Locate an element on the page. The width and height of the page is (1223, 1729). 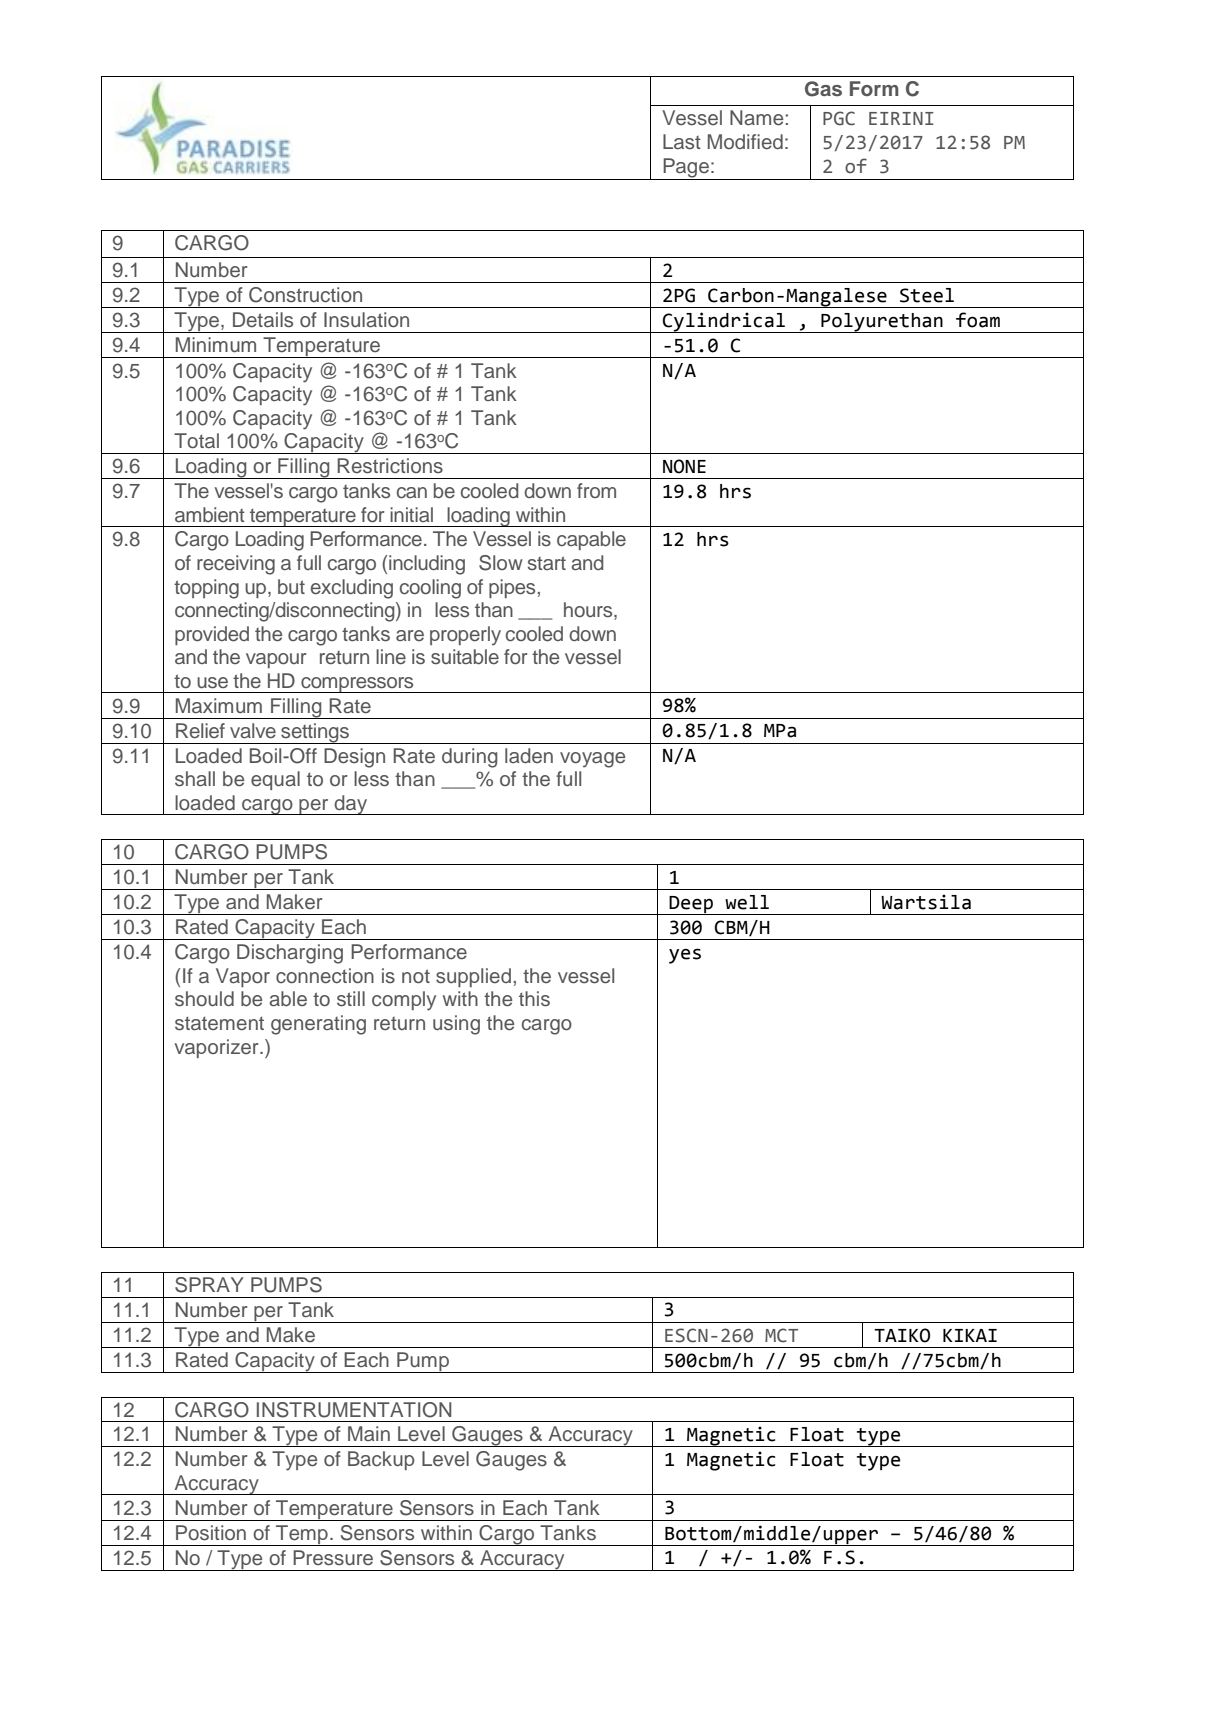
Construction is located at coordinates (305, 295).
